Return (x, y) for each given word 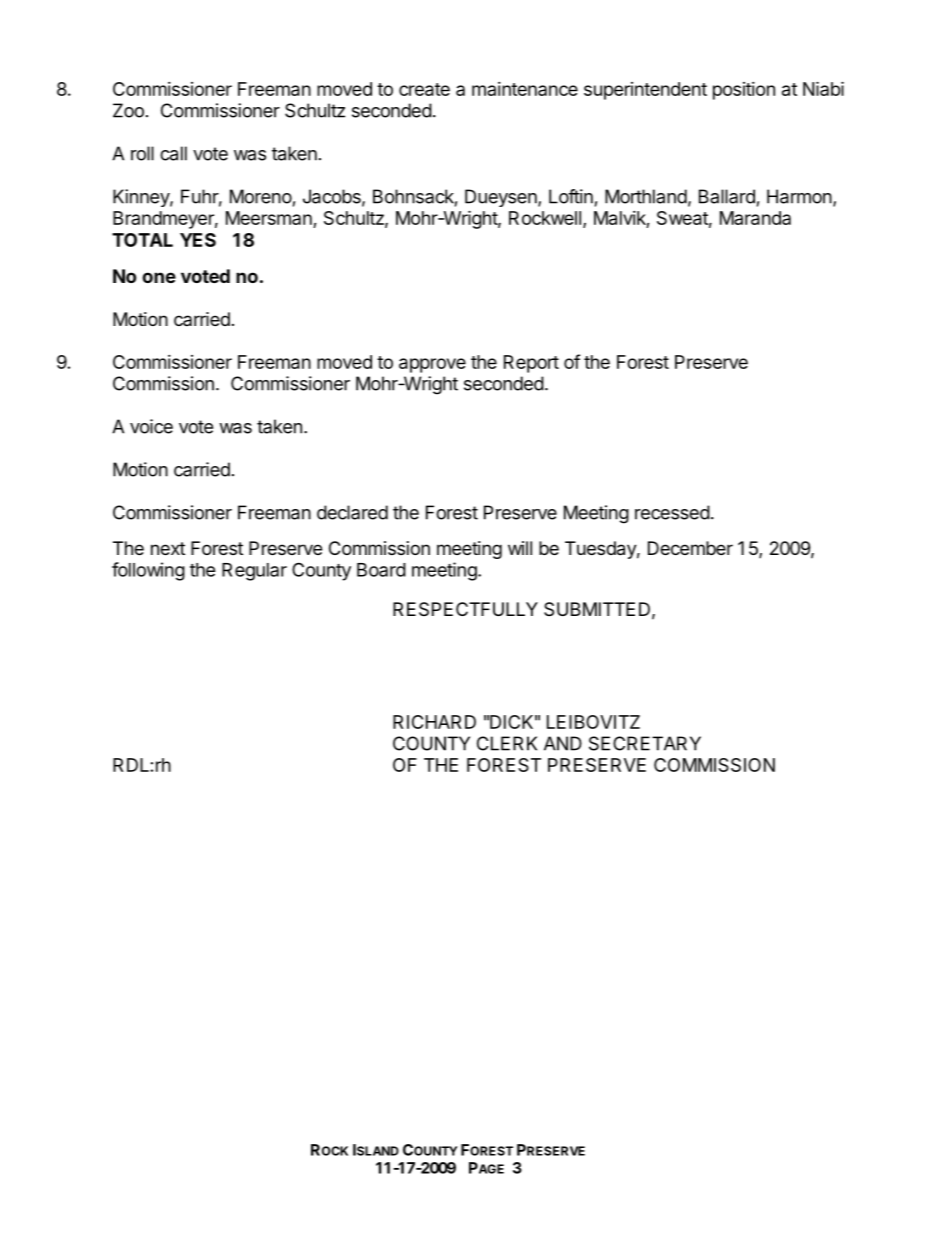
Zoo (128, 110)
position (744, 91)
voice (151, 426)
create (424, 89)
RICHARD (434, 722)
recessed (672, 512)
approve (432, 365)
